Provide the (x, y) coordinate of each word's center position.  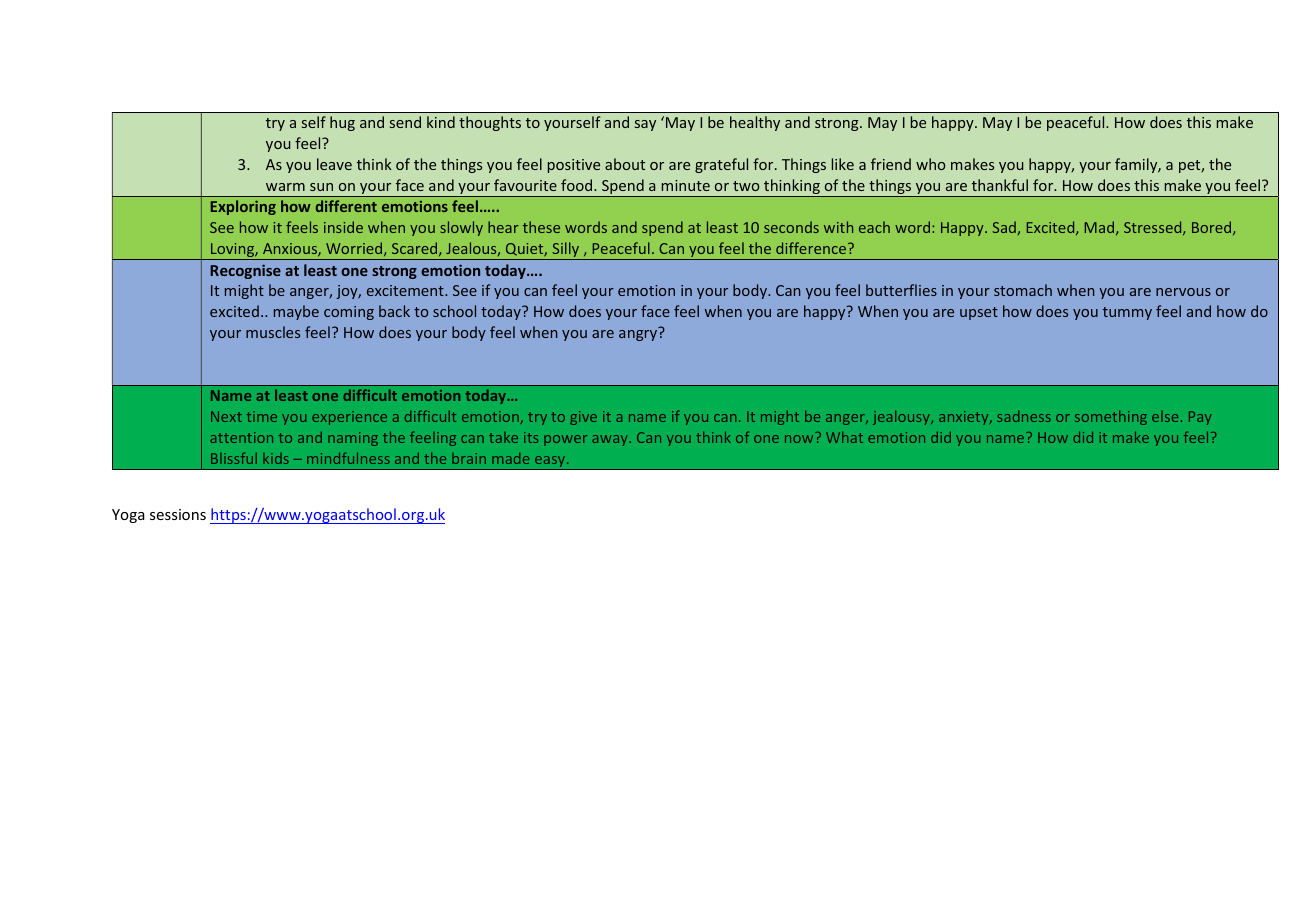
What (844, 437)
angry (638, 335)
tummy (1127, 313)
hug (342, 123)
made (510, 458)
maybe (296, 312)
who (930, 164)
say (645, 125)
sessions (178, 514)
